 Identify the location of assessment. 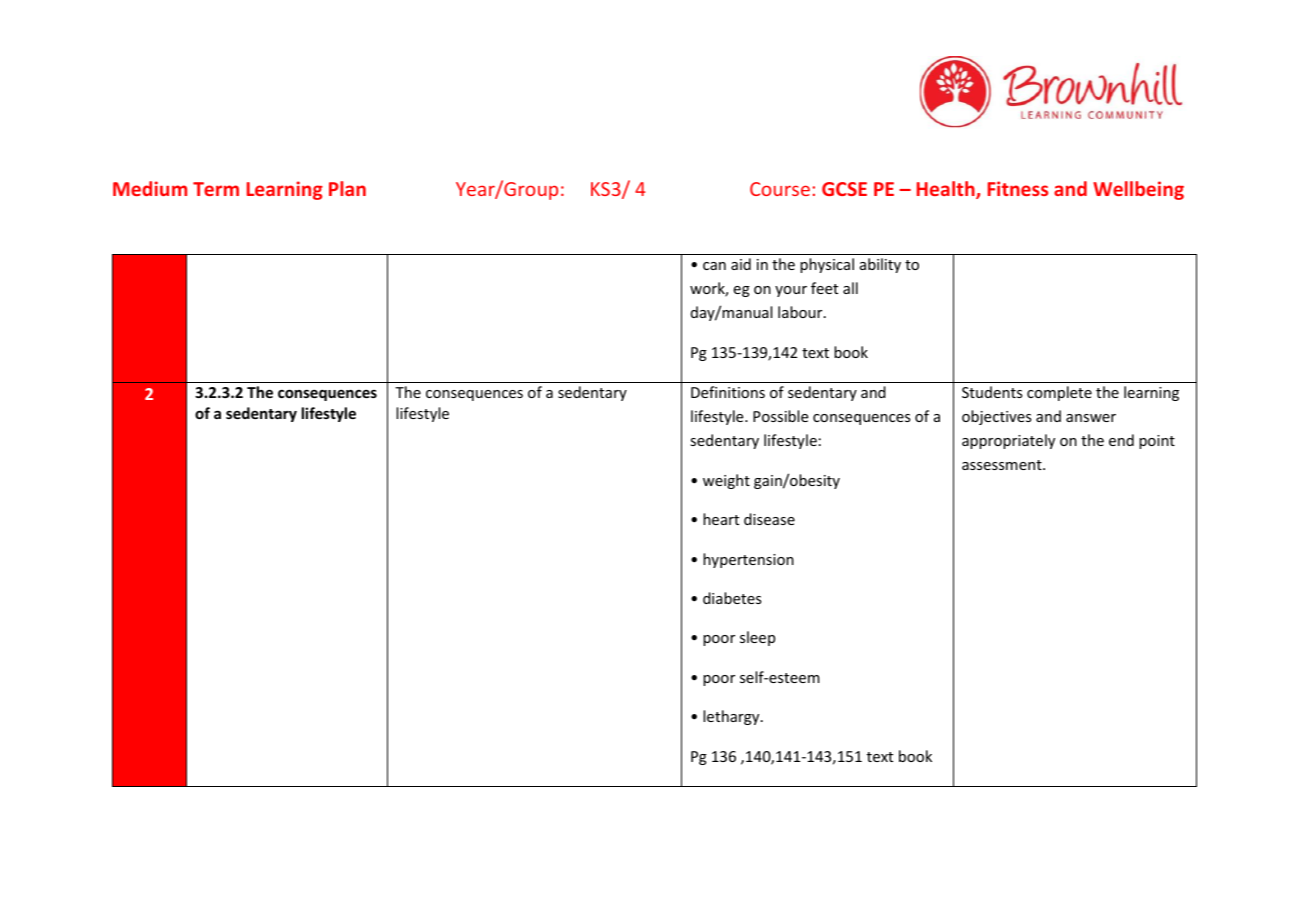
(1003, 465).
